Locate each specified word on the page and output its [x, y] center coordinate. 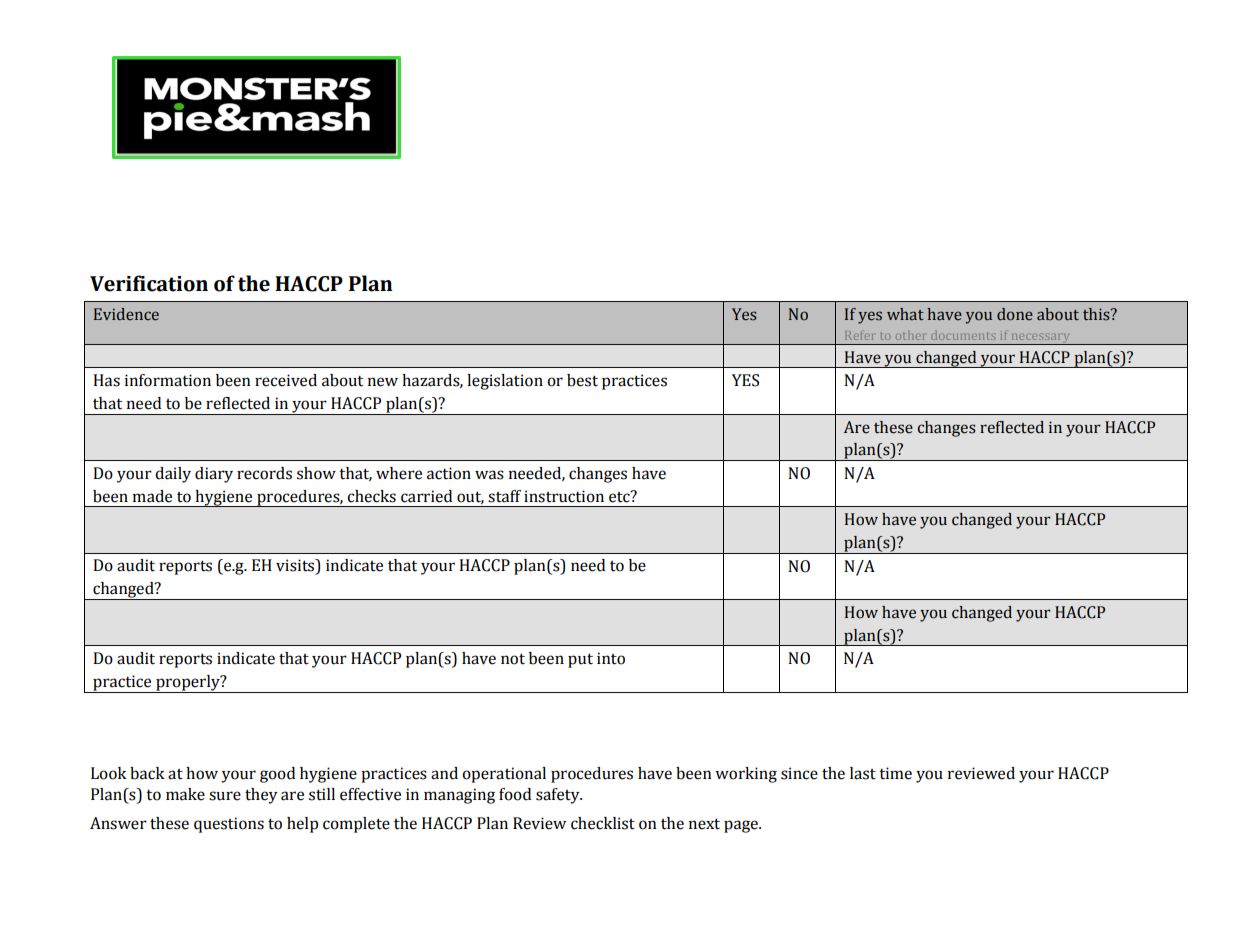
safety [559, 796]
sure [225, 796]
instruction [564, 496]
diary [214, 475]
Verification [149, 283]
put [580, 660]
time [895, 773]
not [513, 659]
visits [296, 566]
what [905, 314]
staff [504, 496]
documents [963, 335]
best [582, 380]
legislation [505, 382]
